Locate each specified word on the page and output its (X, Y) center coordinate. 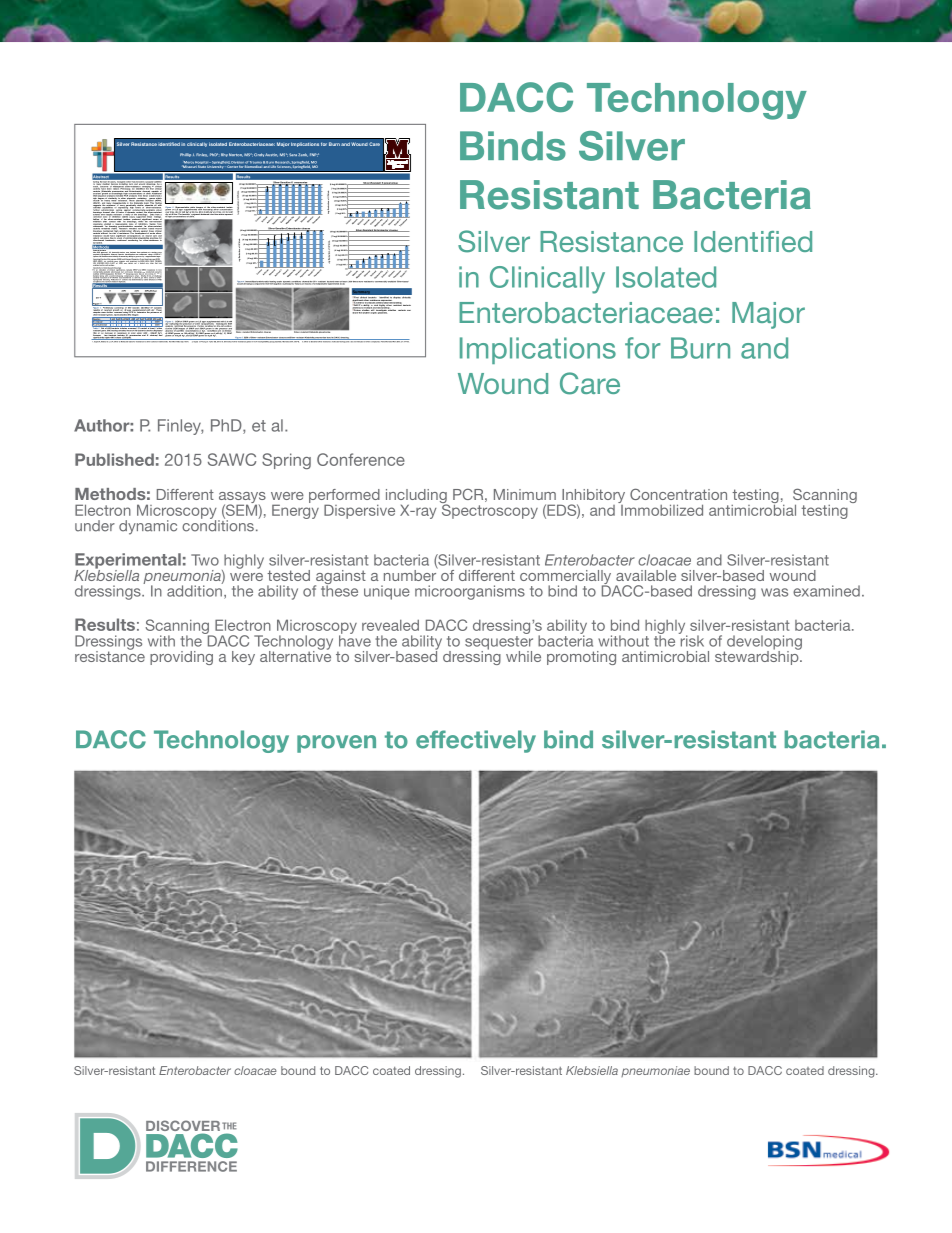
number (411, 574)
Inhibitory (592, 497)
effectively (476, 741)
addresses (358, 308)
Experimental (128, 562)
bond (329, 338)
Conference (361, 459)
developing (764, 643)
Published (114, 459)
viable (113, 229)
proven (336, 744)
